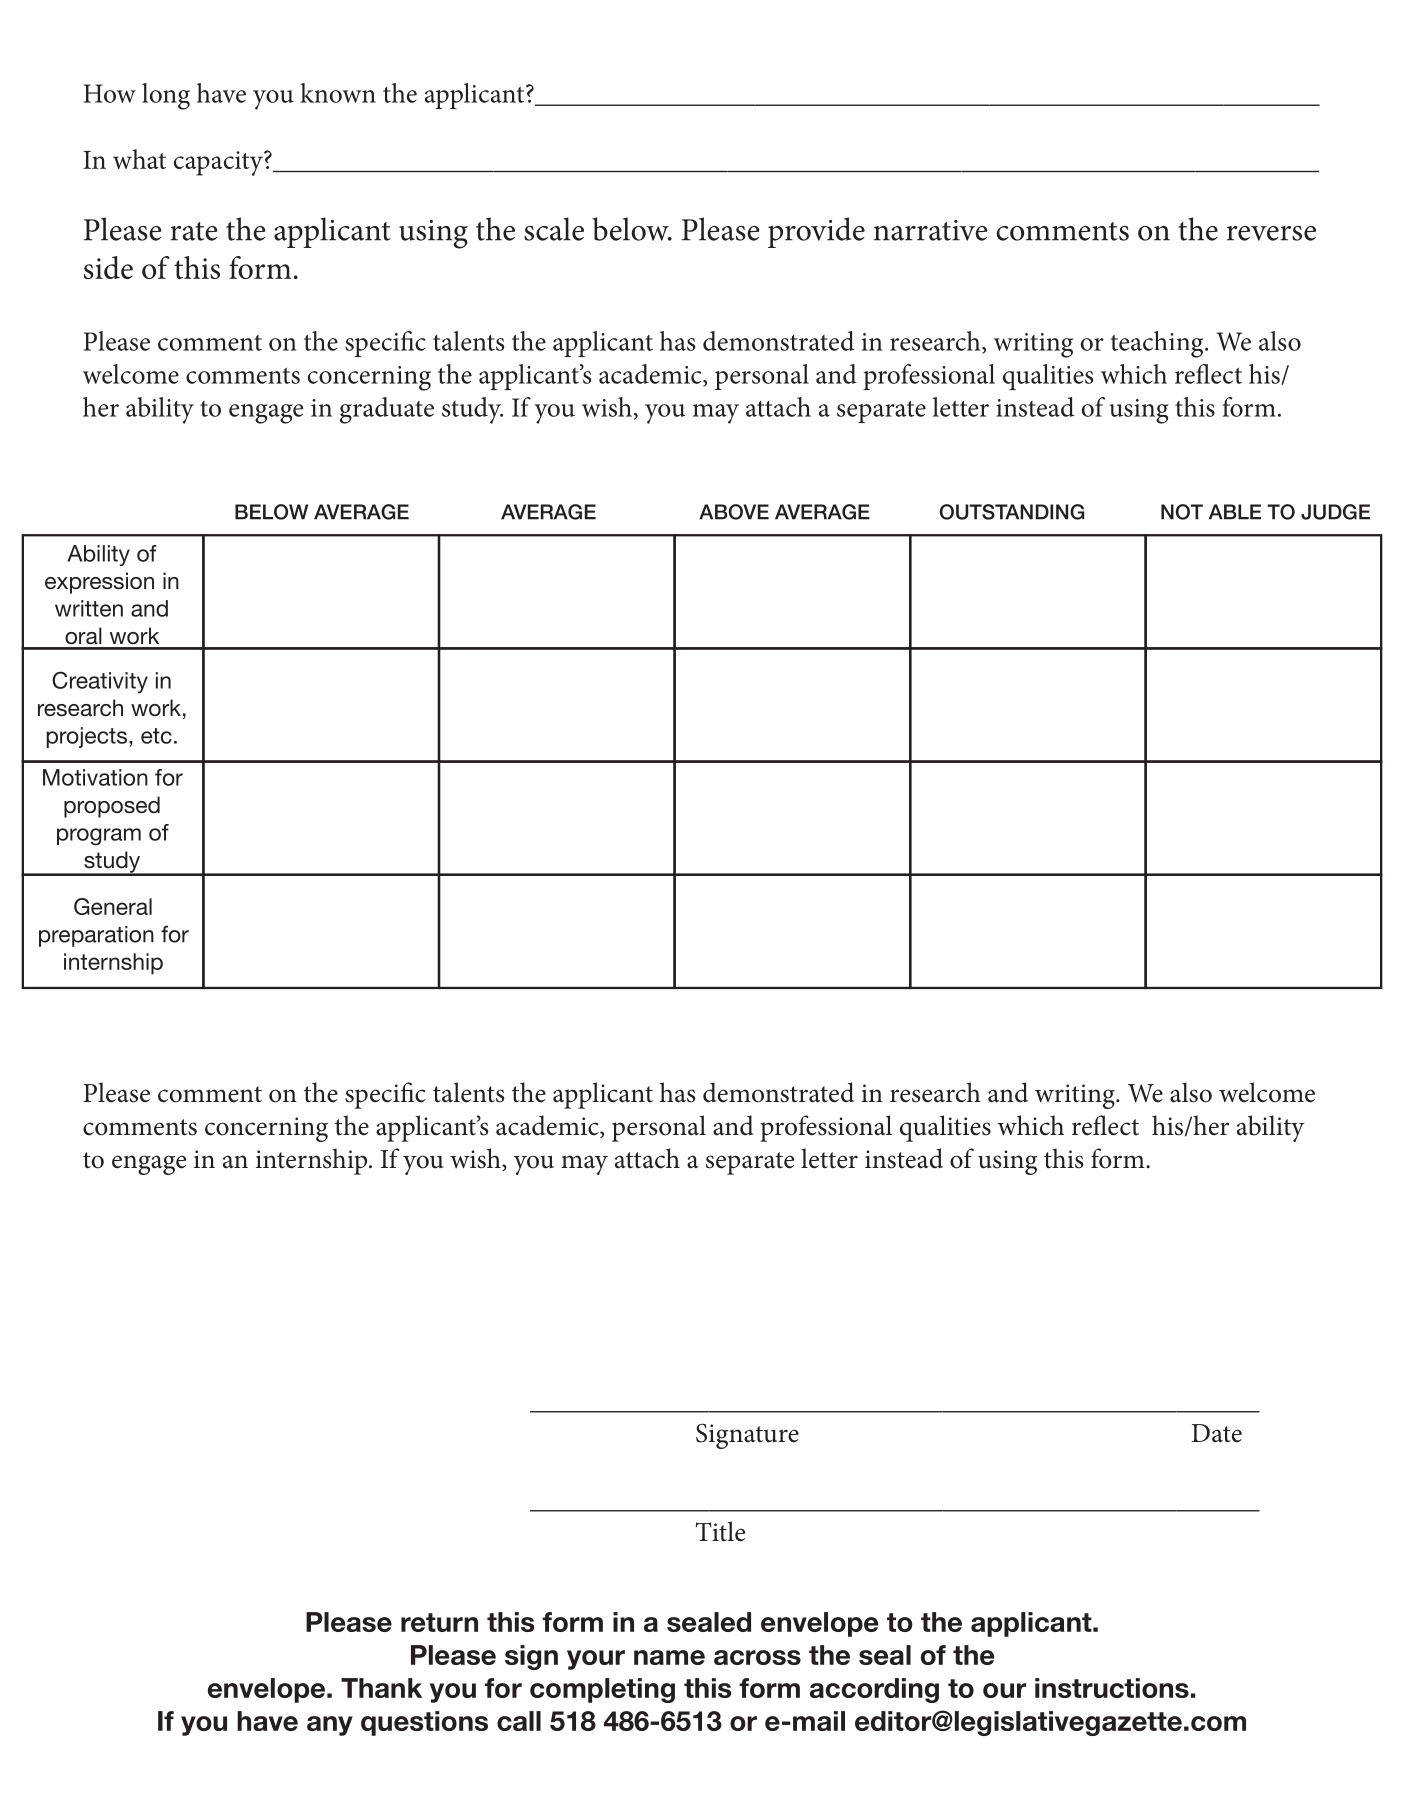  What do you see at coordinates (1112, 1688) in the screenshot?
I see `instructions` at bounding box center [1112, 1688].
